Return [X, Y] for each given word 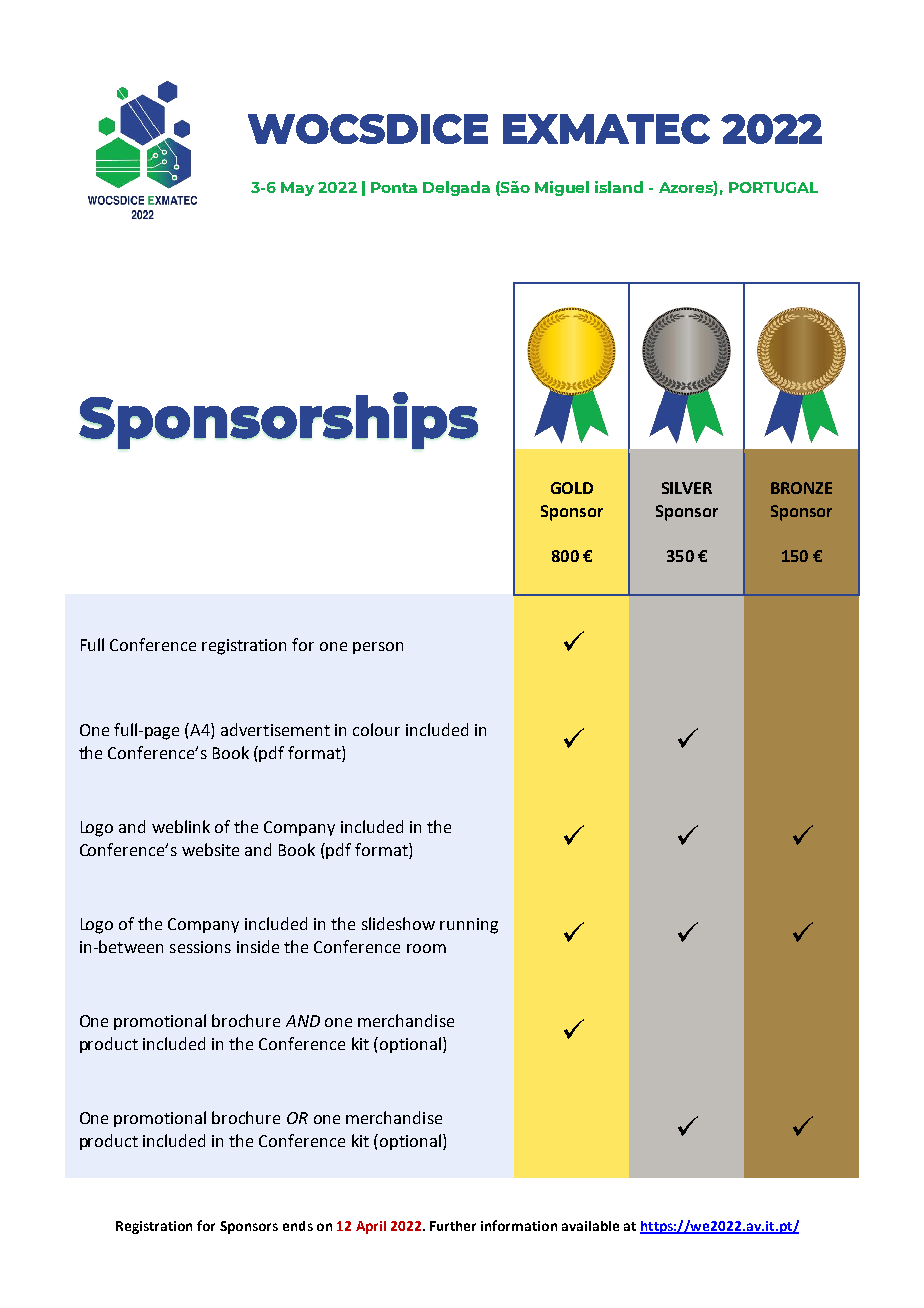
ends [298, 1226]
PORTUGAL [773, 187]
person [378, 648]
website [210, 849]
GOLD [572, 488]
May [297, 189]
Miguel [562, 188]
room [426, 948]
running [469, 926]
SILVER [687, 488]
